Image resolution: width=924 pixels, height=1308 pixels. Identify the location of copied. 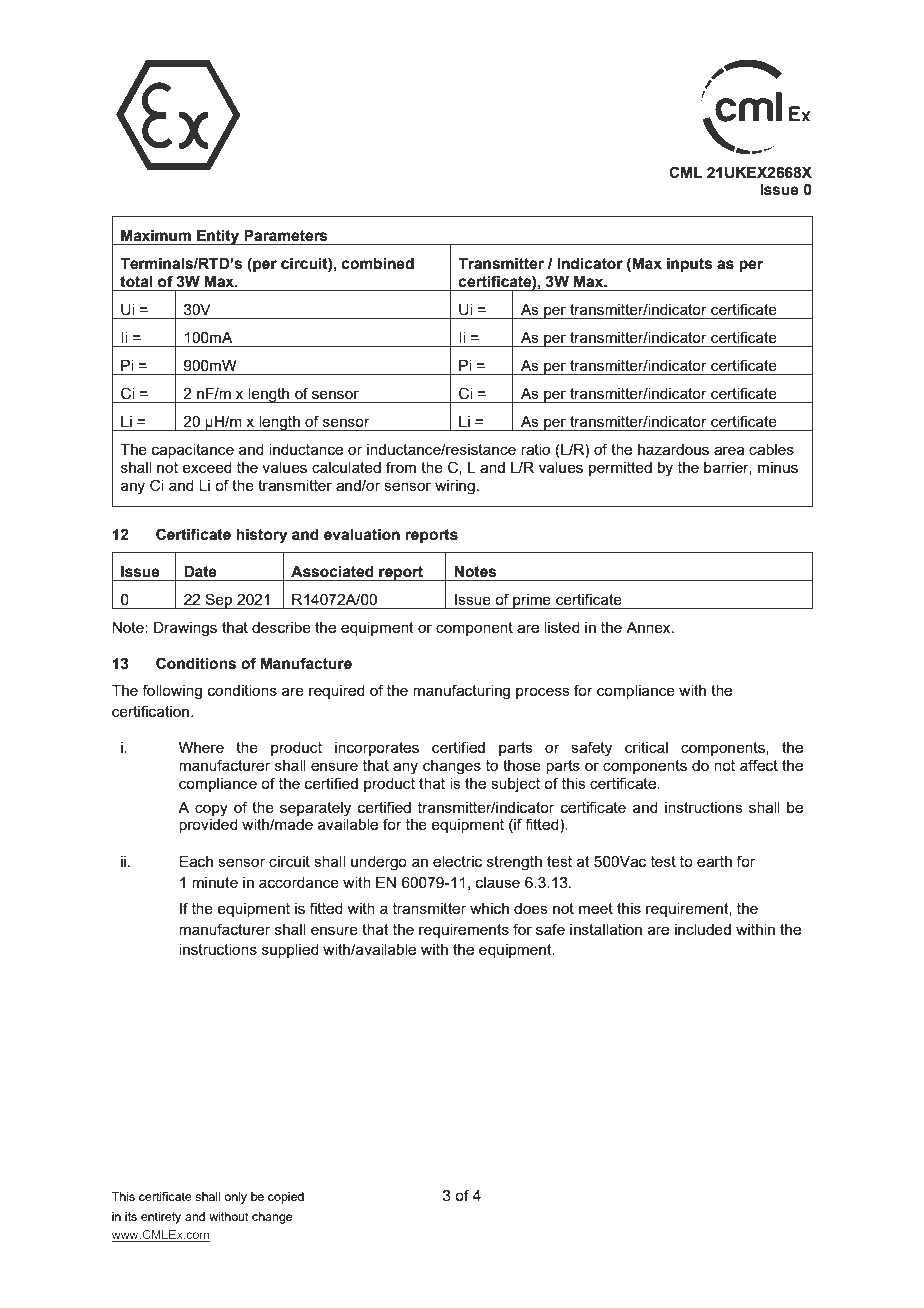
(286, 1198).
